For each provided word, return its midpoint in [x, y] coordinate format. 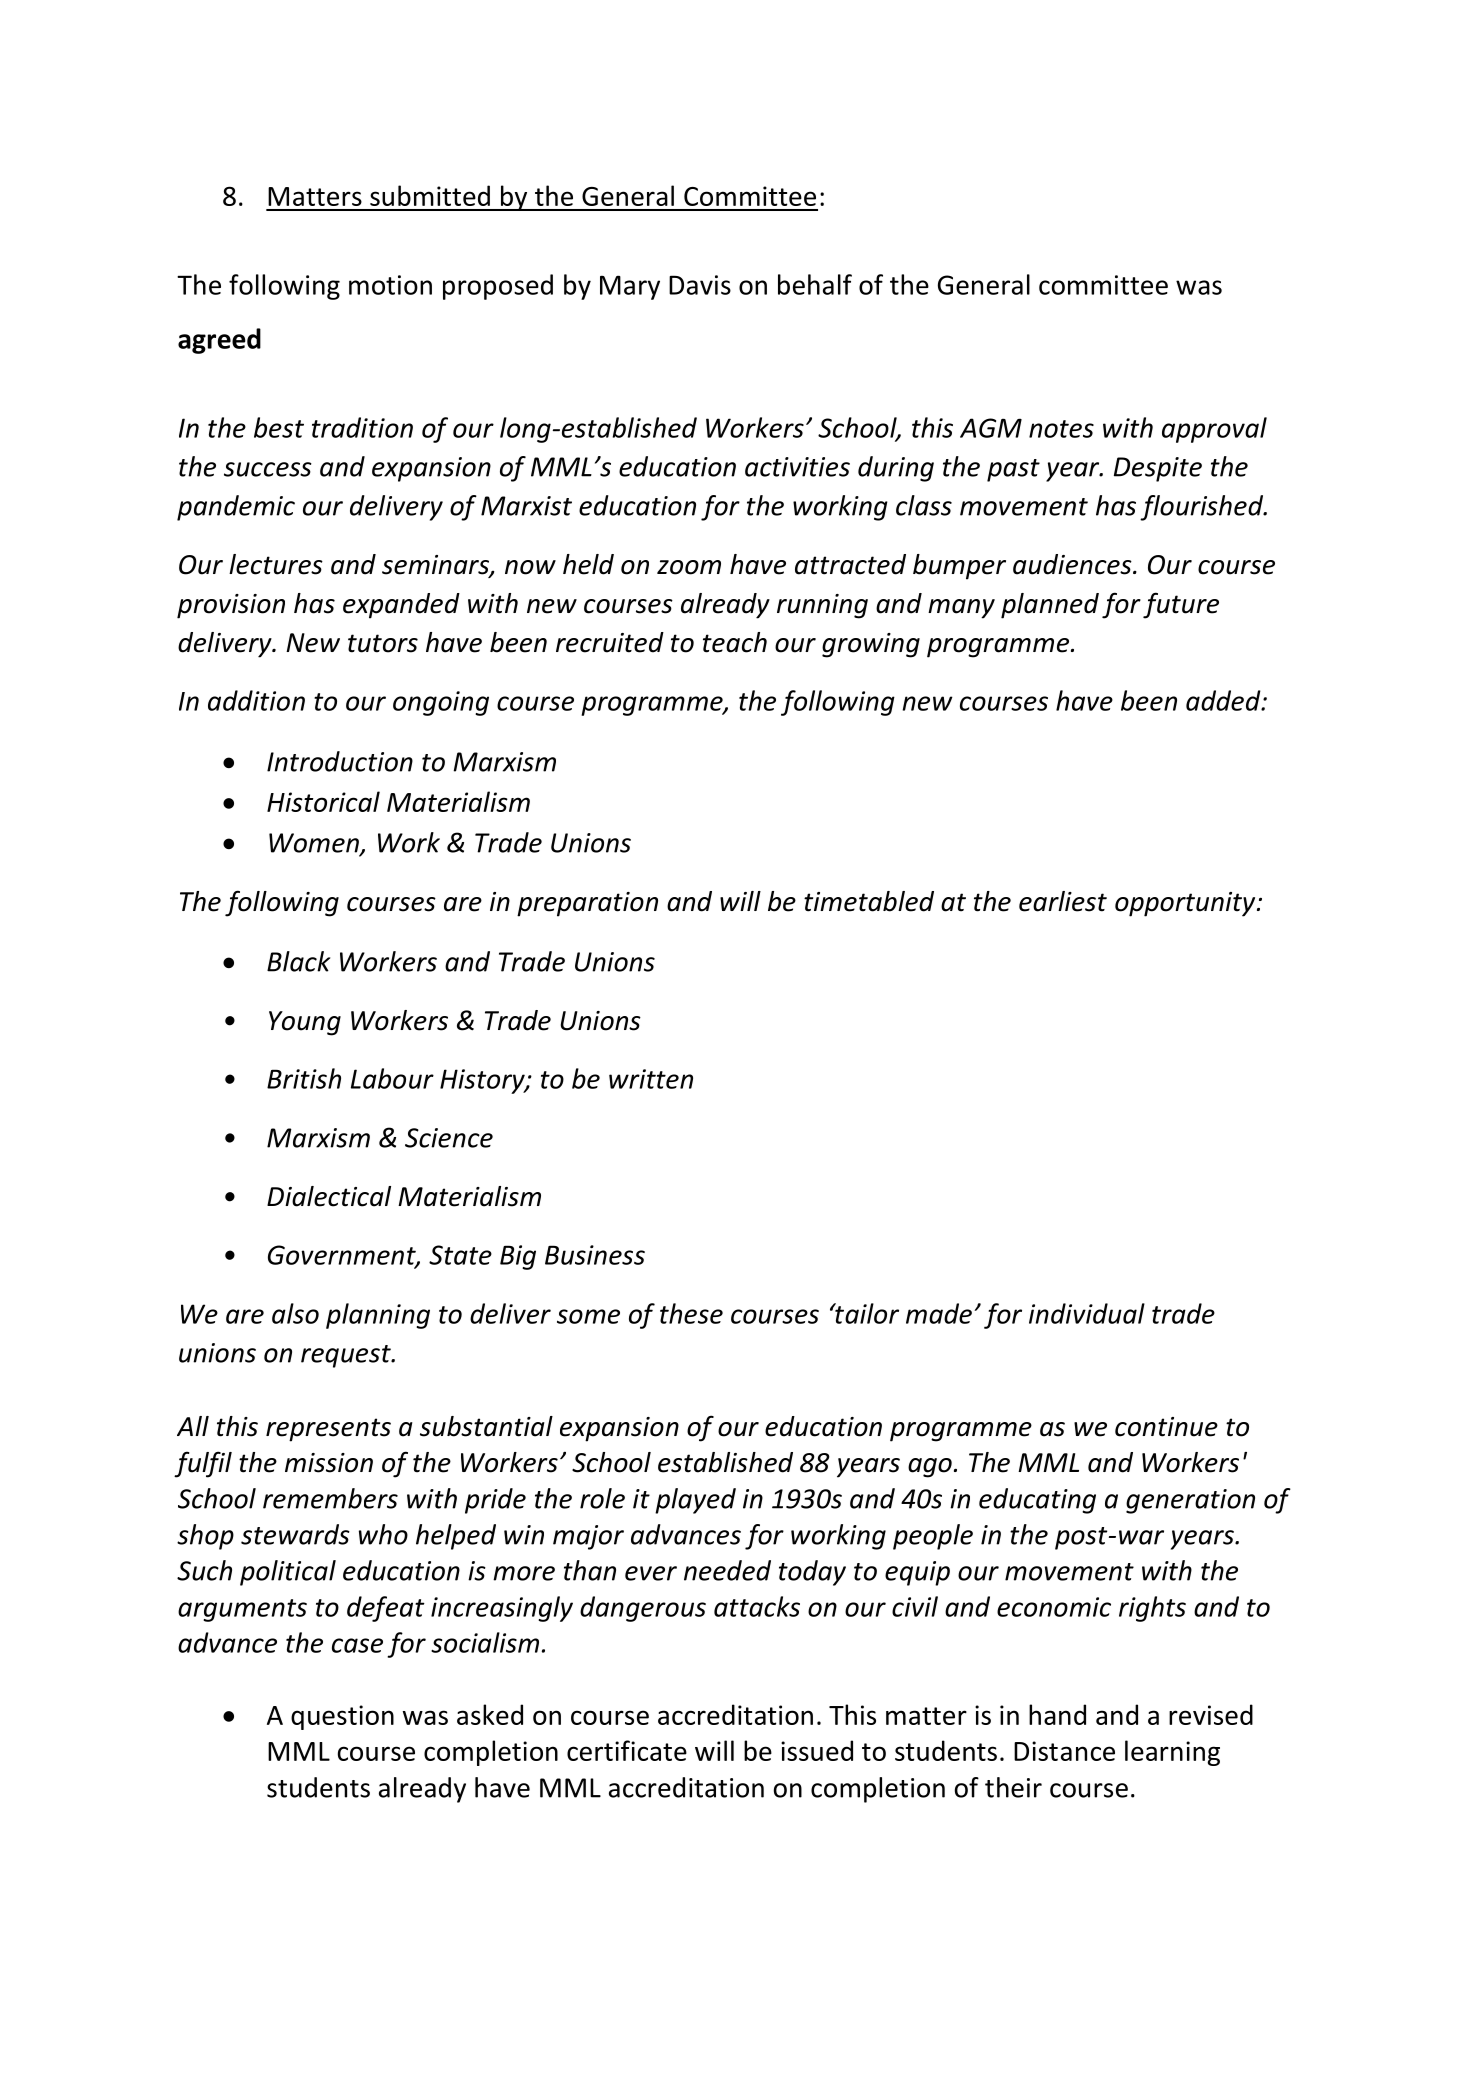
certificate [627, 1750]
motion [390, 285]
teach [735, 642]
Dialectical [329, 1196]
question [342, 1717]
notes [1061, 429]
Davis [700, 285]
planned [1050, 606]
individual [1087, 1313]
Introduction [340, 761]
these [691, 1313]
